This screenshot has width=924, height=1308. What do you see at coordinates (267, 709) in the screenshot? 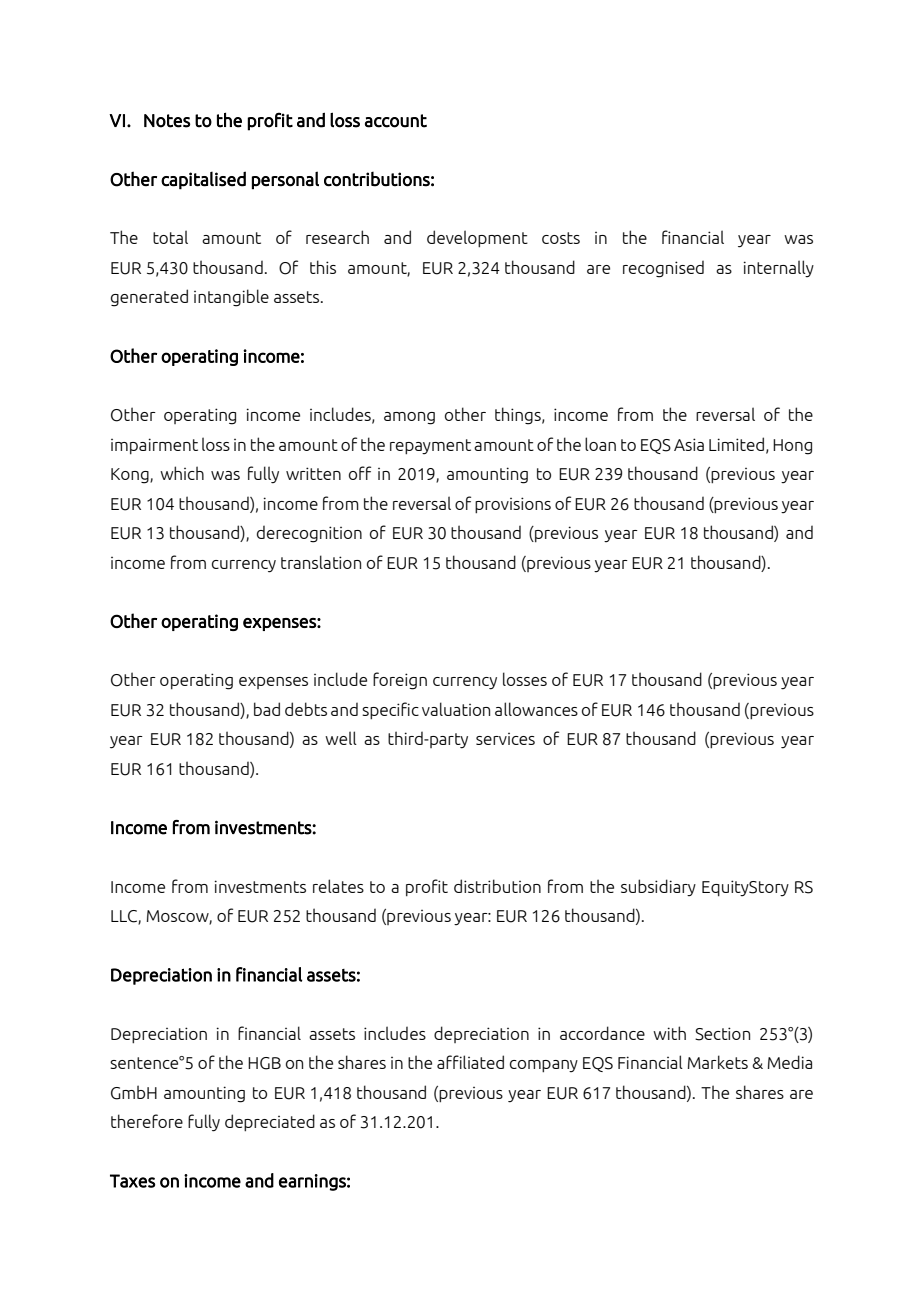
I see `bad` at bounding box center [267, 709].
